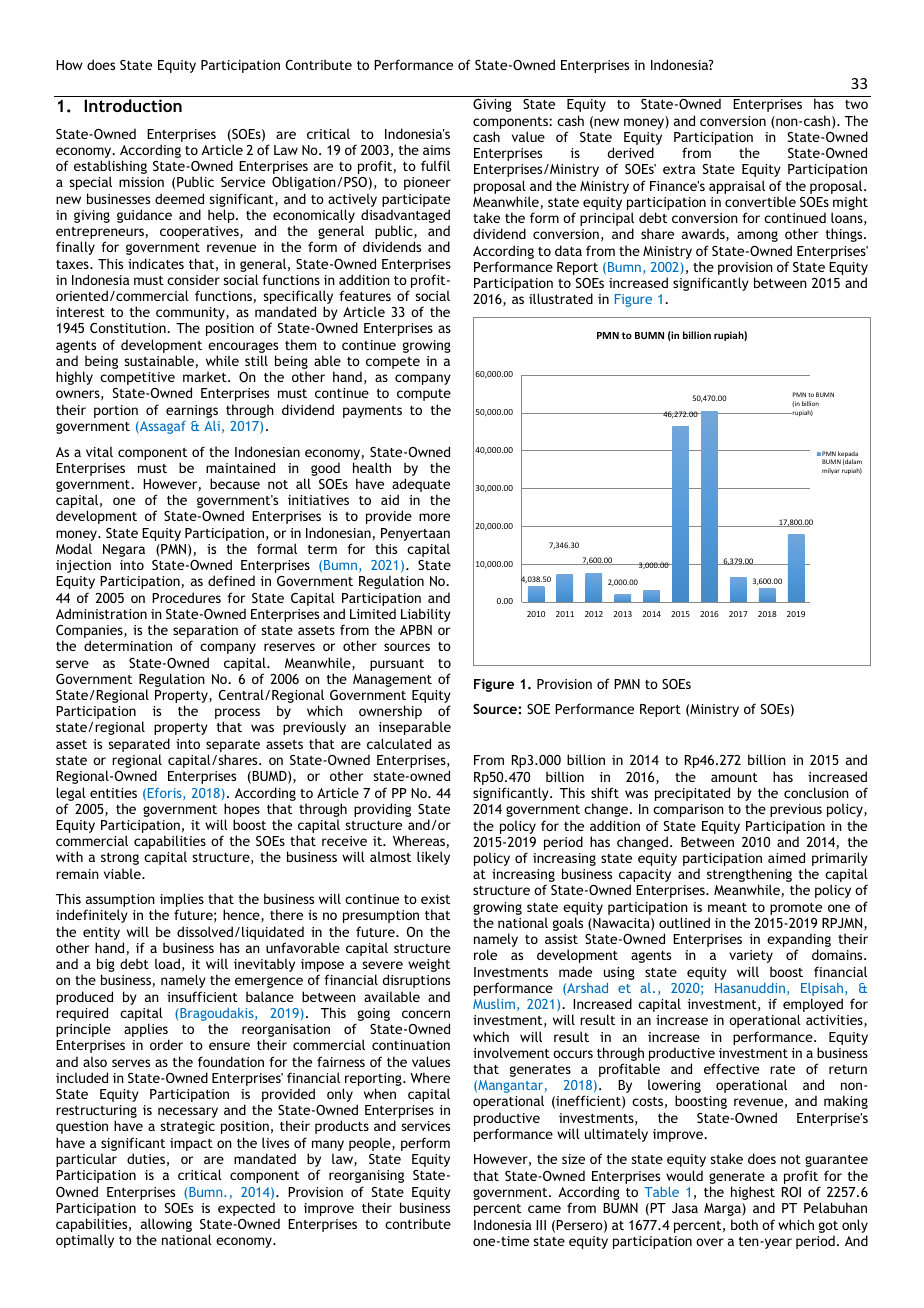  Describe the element at coordinates (544, 1209) in the page. I see `came` at that location.
